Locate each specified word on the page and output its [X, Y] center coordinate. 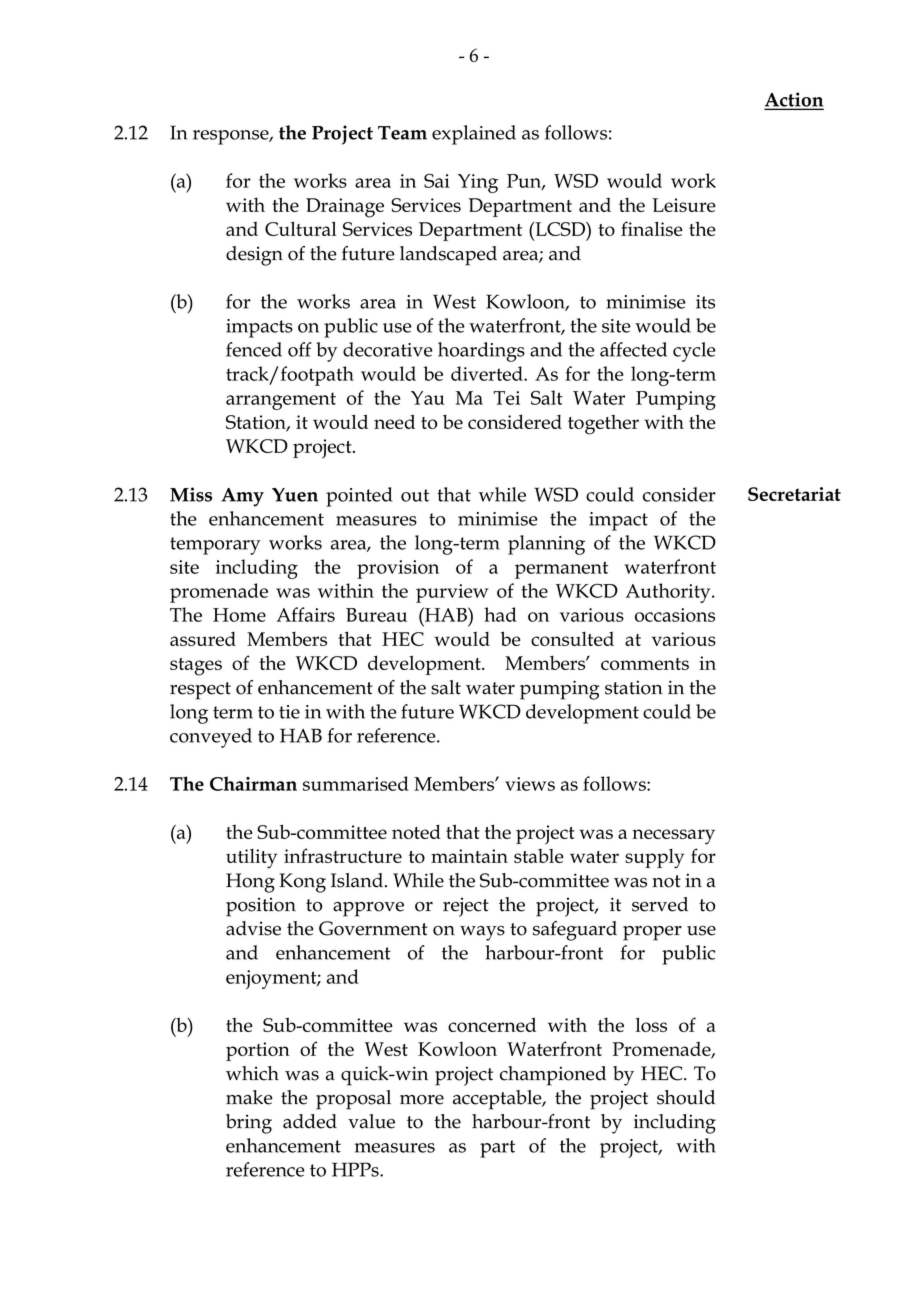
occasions [675, 615]
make [249, 1097]
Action [794, 100]
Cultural [301, 228]
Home [239, 615]
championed [553, 1076]
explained [474, 135]
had [500, 614]
